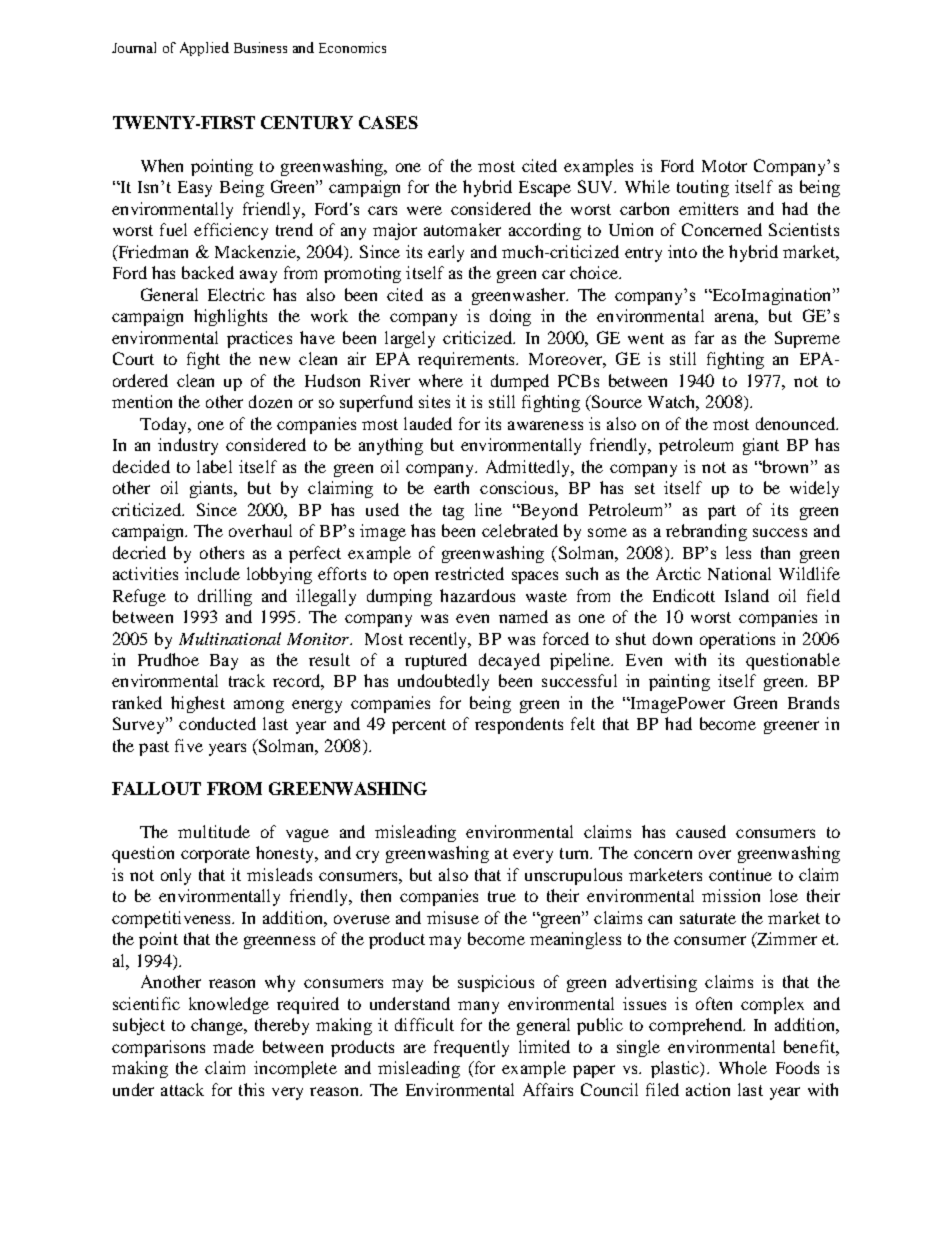 This screenshot has width=952, height=1233. What do you see at coordinates (388, 122) in the screenshot?
I see `CASES` at bounding box center [388, 122].
